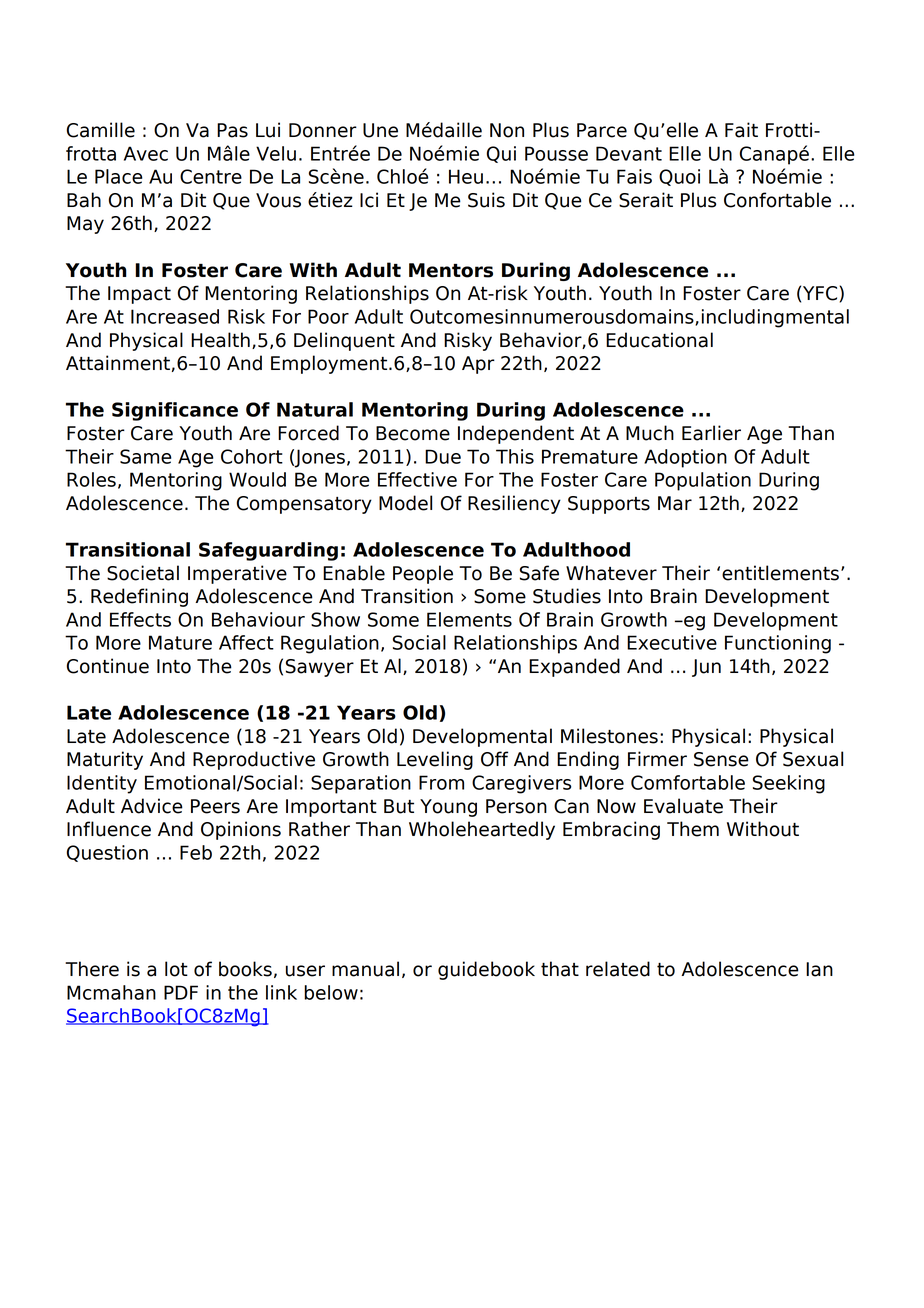 The image size is (924, 1308). What do you see at coordinates (435, 760) in the screenshot?
I see `Leveling` at bounding box center [435, 760].
